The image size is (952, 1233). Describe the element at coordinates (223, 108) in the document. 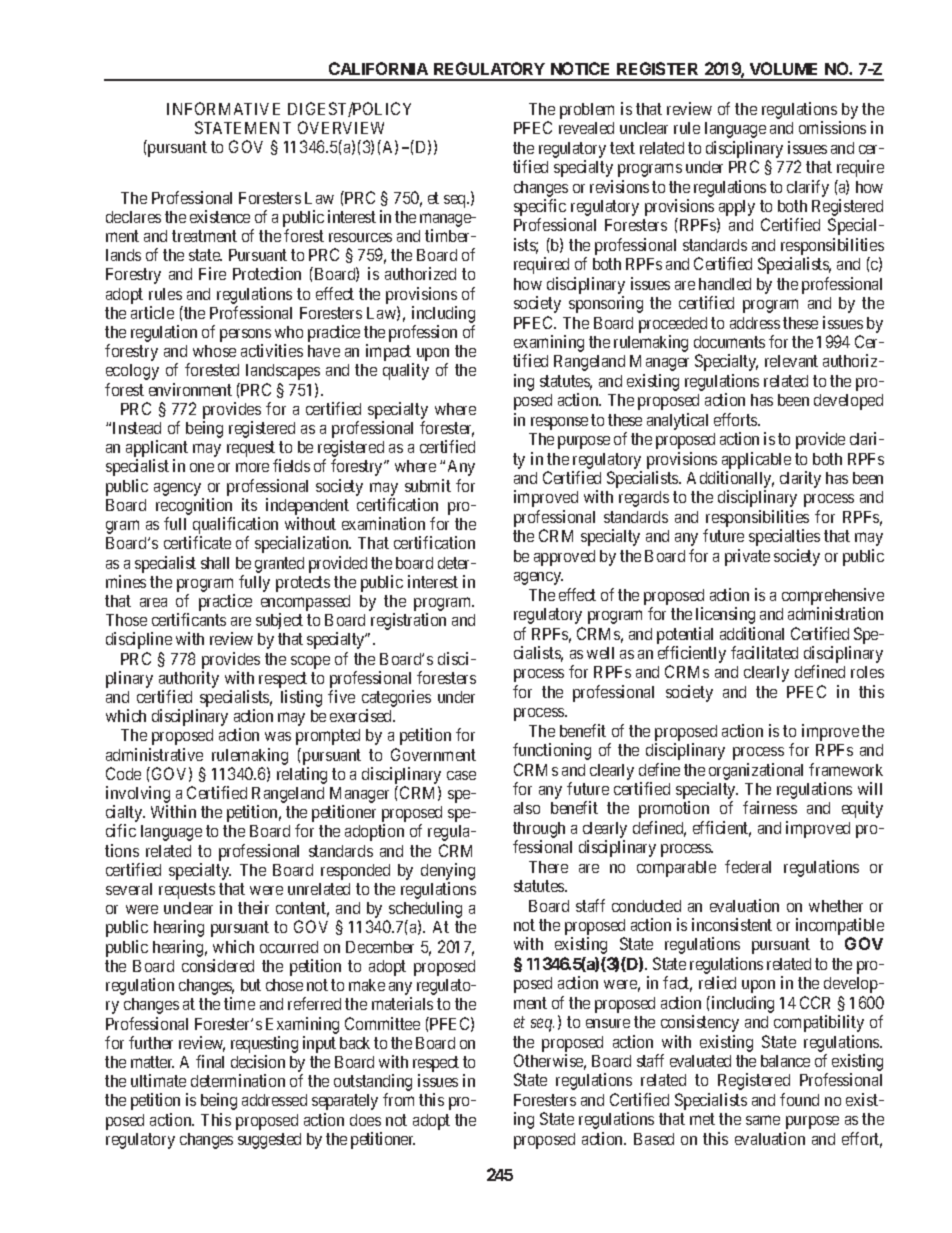

I see `INFORMATIVE` at that location.
